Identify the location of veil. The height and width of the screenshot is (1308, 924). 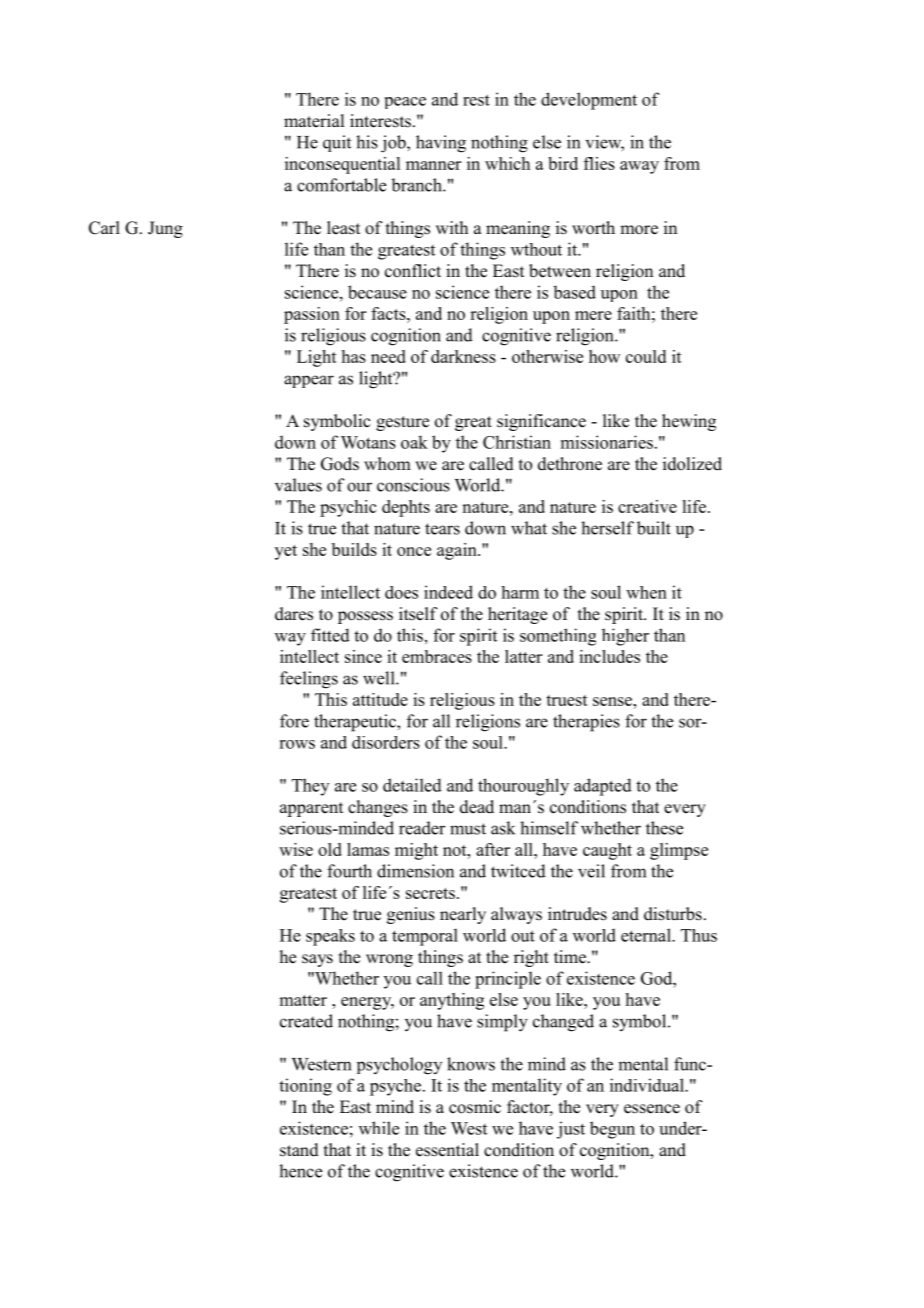
(591, 871).
